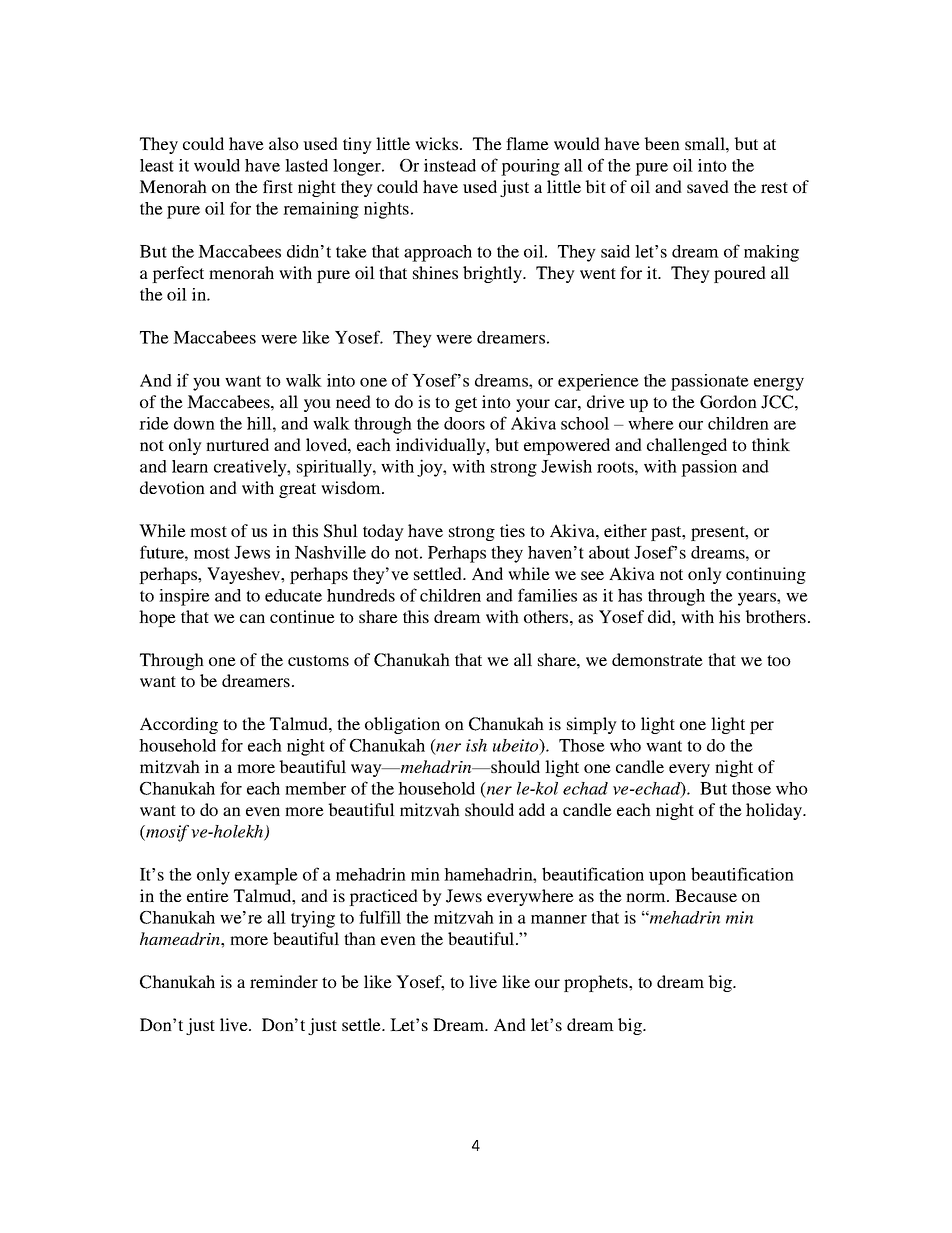  Describe the element at coordinates (450, 165) in the document. I see `instead` at that location.
